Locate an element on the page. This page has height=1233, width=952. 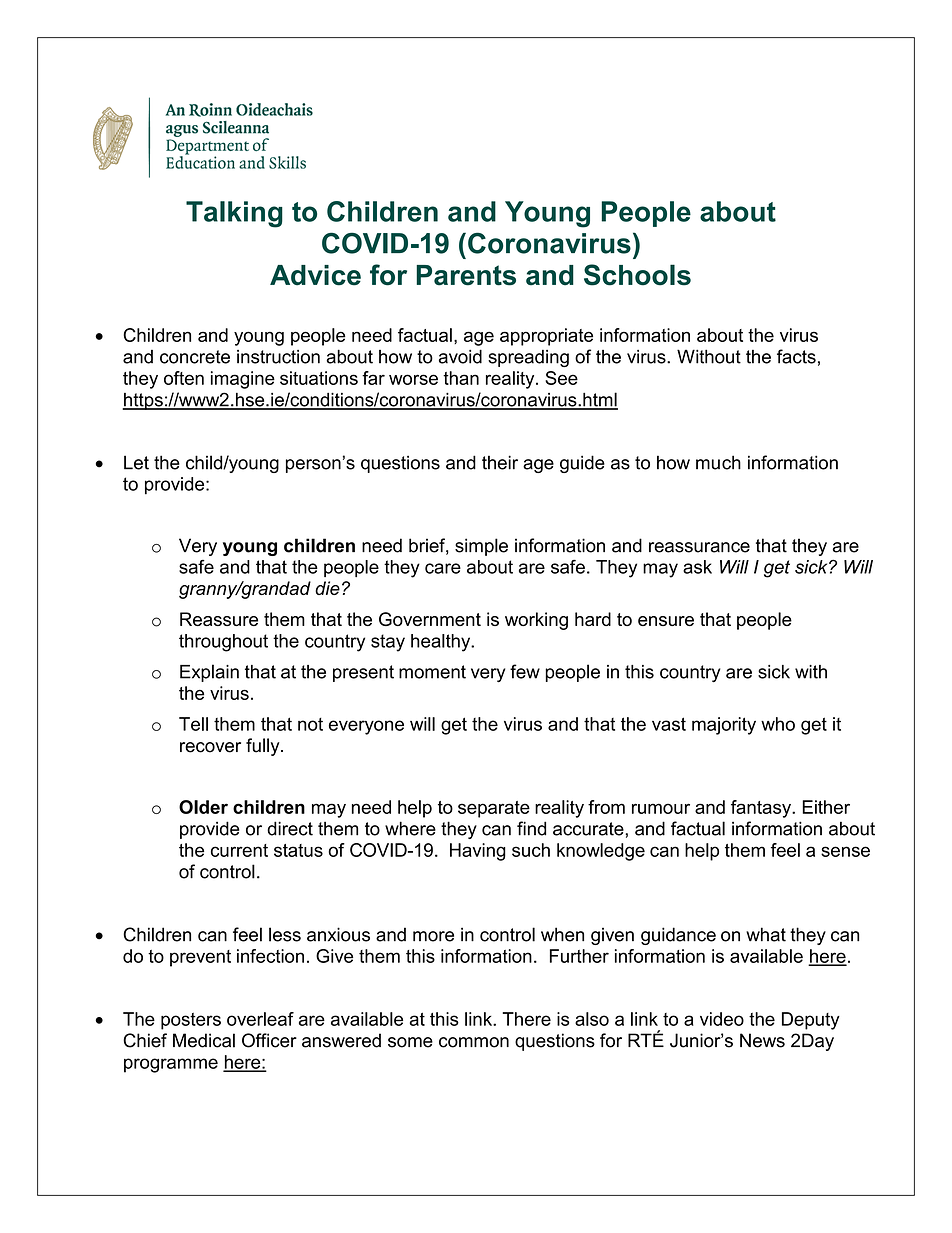
Let is located at coordinates (136, 462).
